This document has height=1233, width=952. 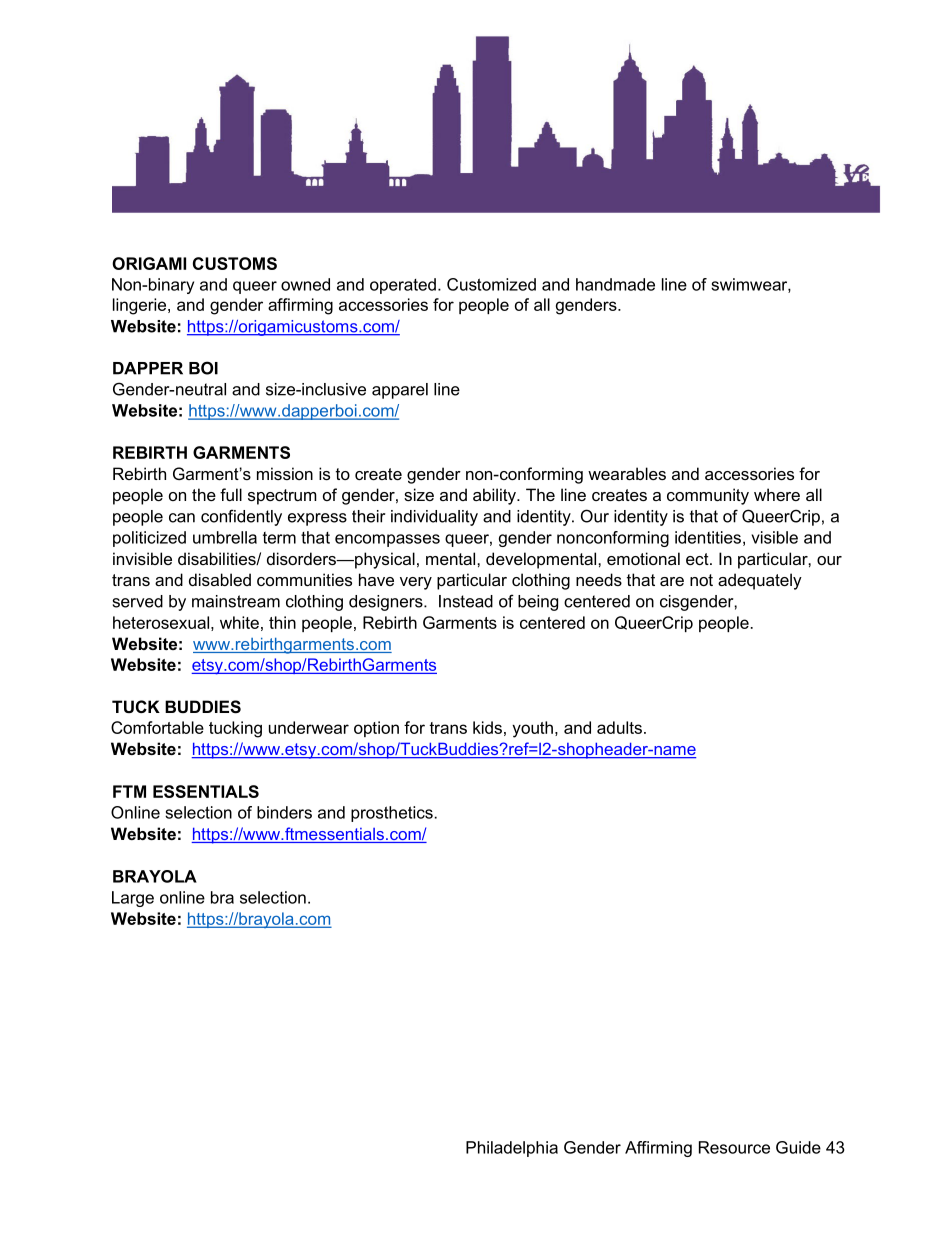 What do you see at coordinates (487, 727) in the document?
I see `kids` at bounding box center [487, 727].
